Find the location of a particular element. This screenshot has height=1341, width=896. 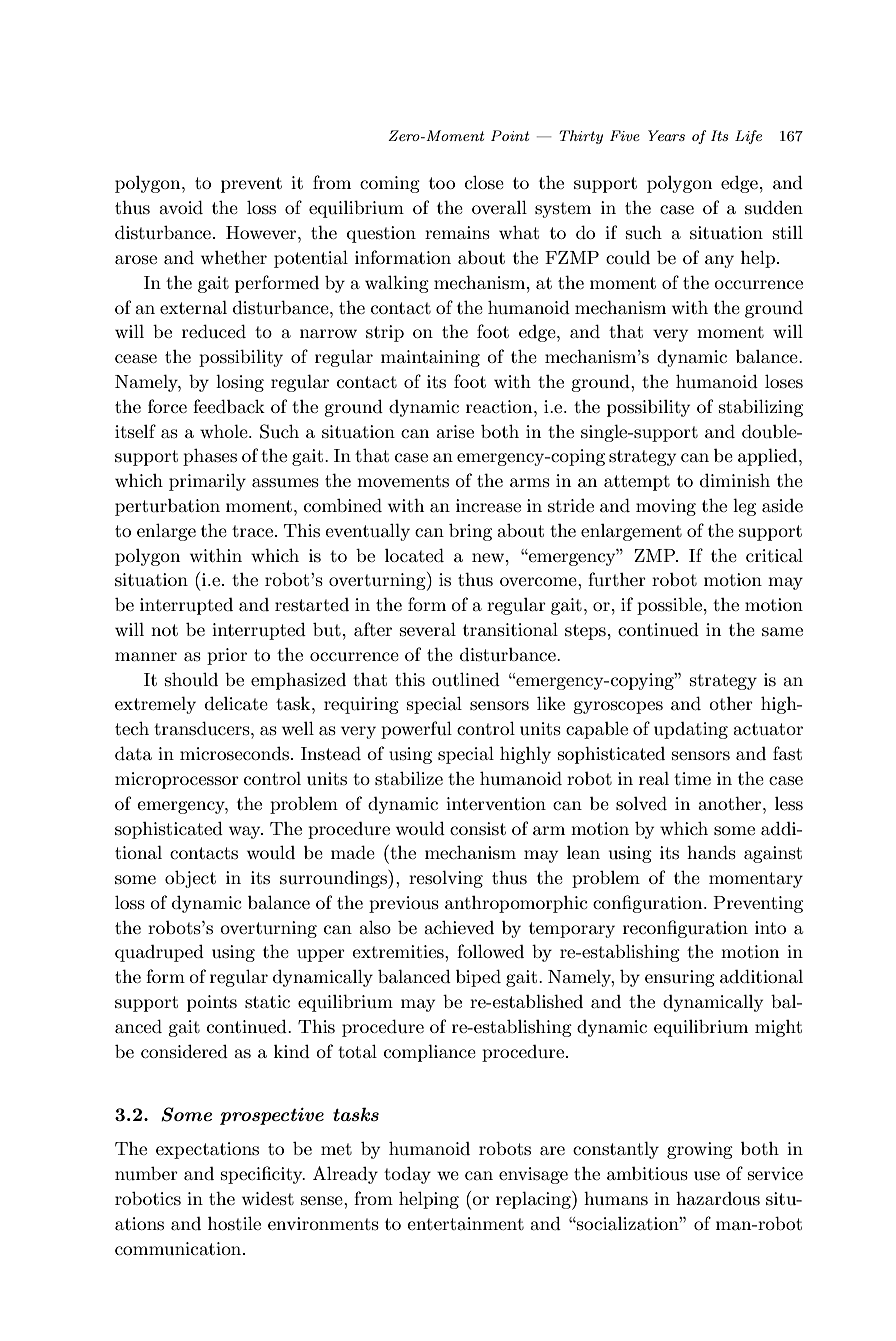

too is located at coordinates (442, 183).
